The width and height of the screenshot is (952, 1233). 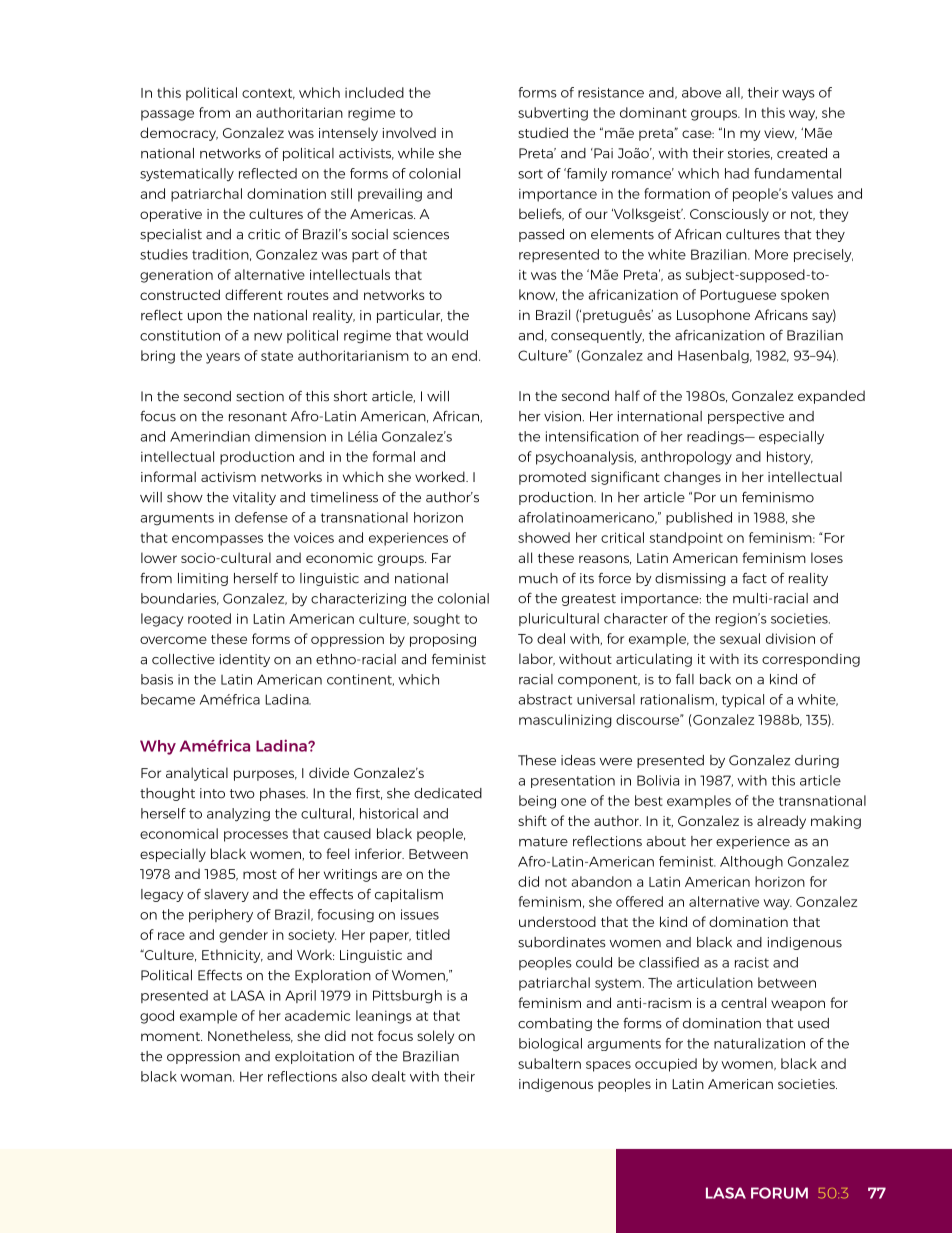 I want to click on sexual, so click(x=740, y=638).
